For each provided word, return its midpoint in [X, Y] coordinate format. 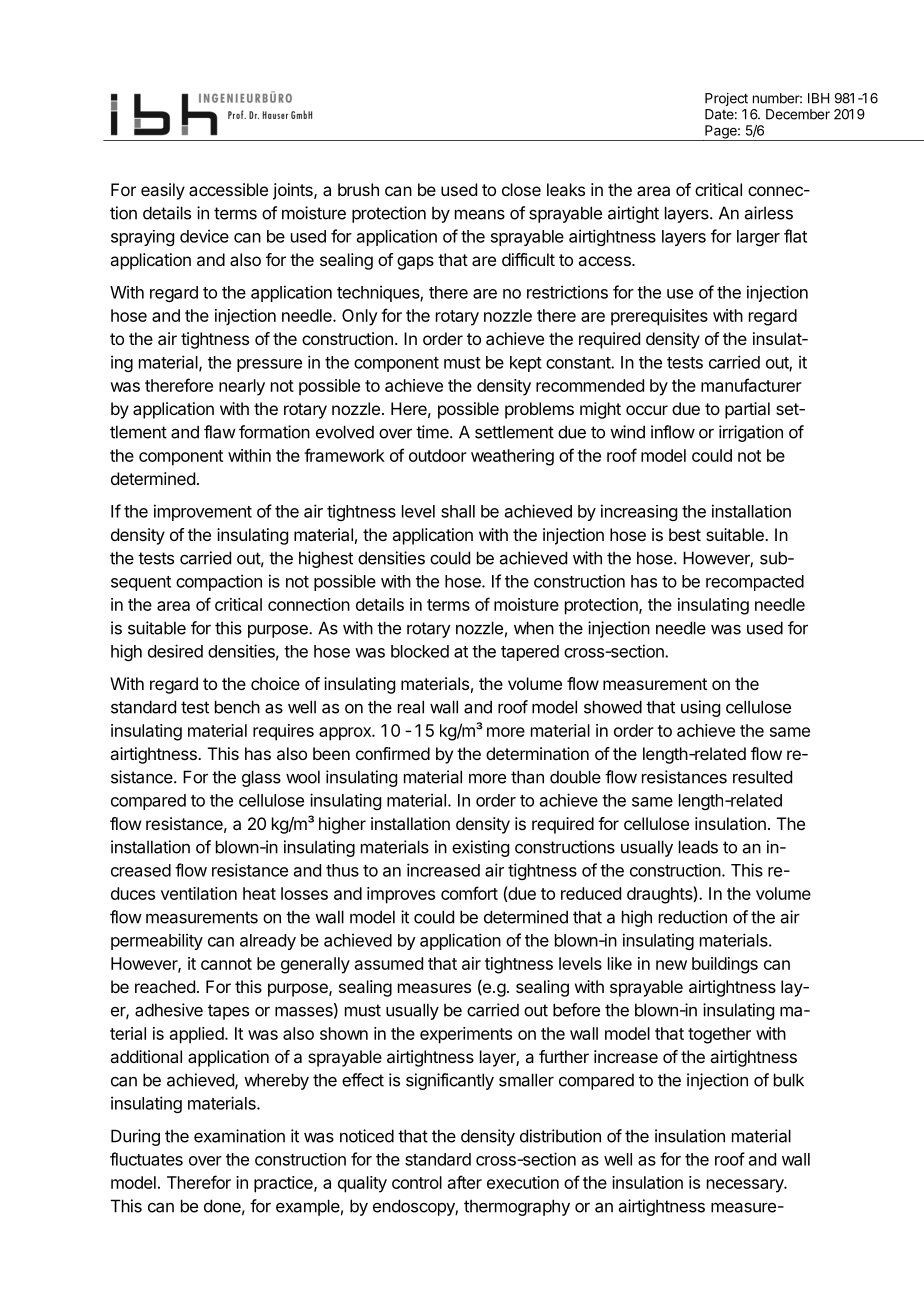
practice [284, 1184]
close [521, 189]
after [465, 1182]
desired [175, 651]
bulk [789, 1080]
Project [726, 99]
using [700, 708]
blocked [420, 651]
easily [163, 191]
